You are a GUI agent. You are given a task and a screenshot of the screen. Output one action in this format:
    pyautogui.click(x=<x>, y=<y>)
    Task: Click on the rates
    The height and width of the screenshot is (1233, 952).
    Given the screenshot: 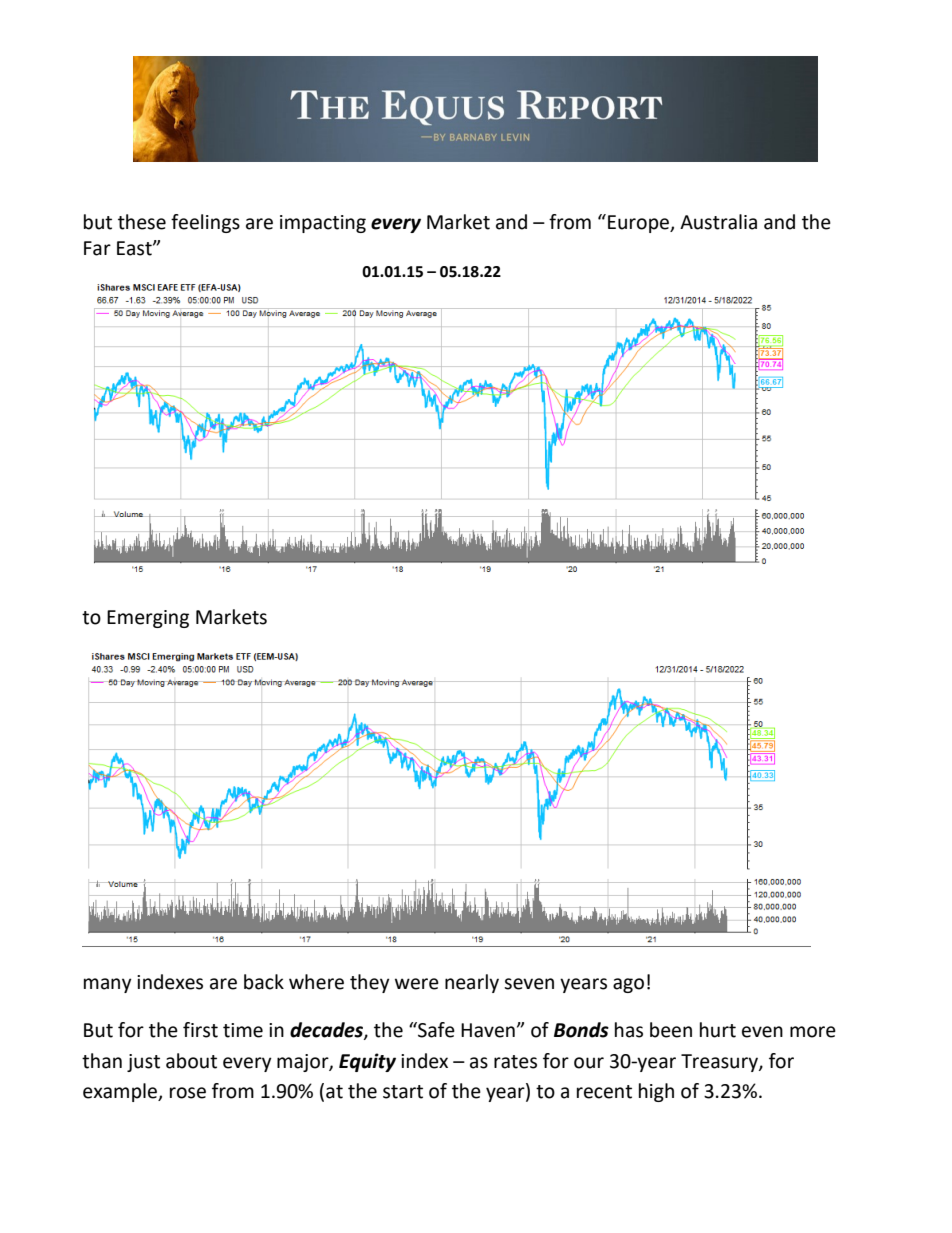 What is the action you would take?
    pyautogui.click(x=515, y=1062)
